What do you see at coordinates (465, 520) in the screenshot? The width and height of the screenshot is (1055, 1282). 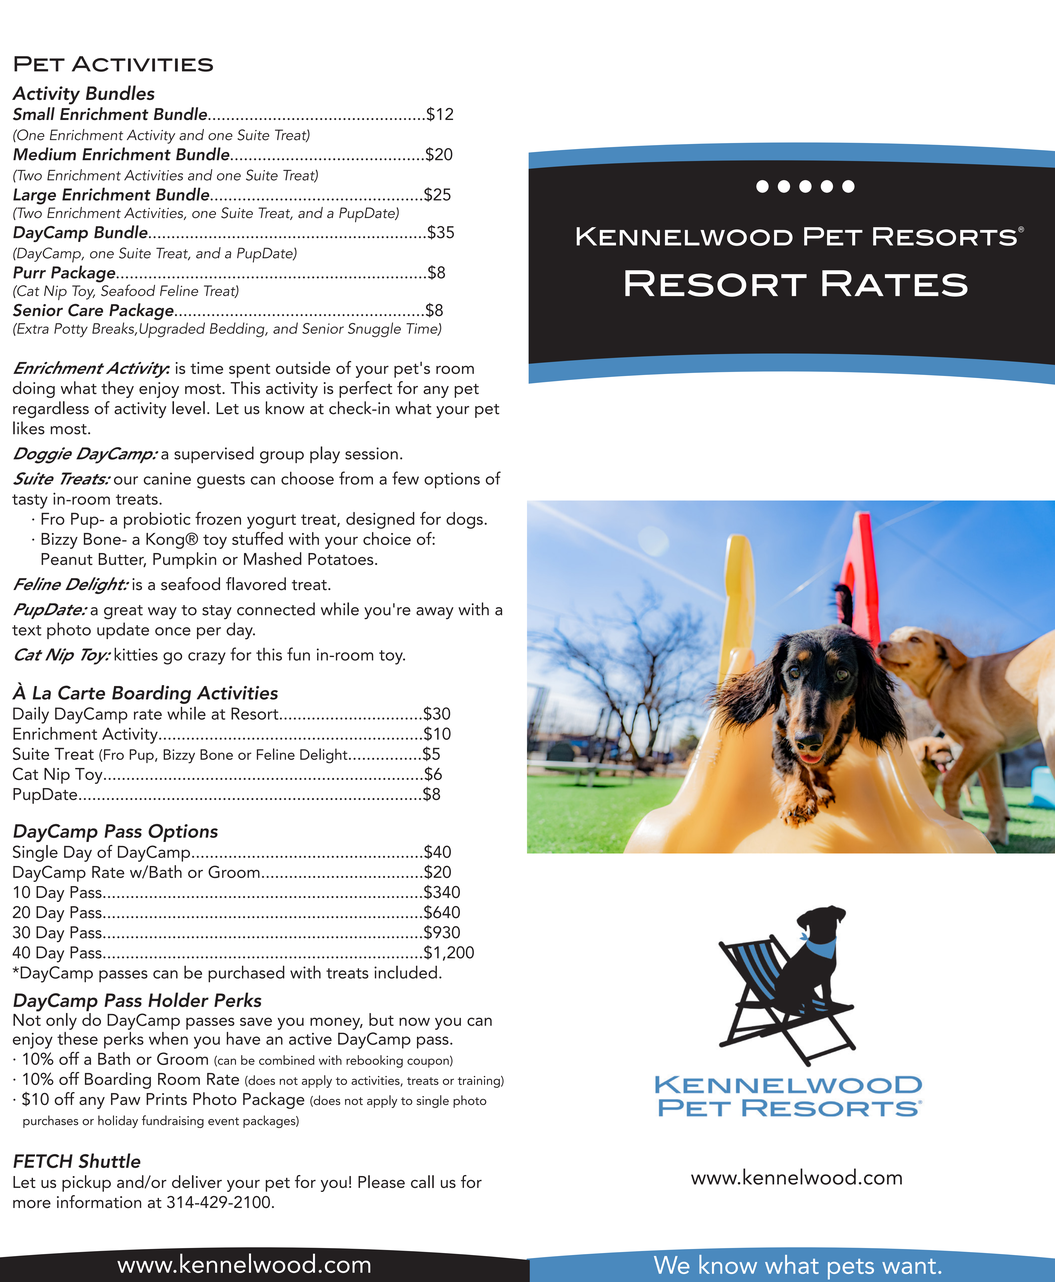 I see `dogs` at bounding box center [465, 520].
